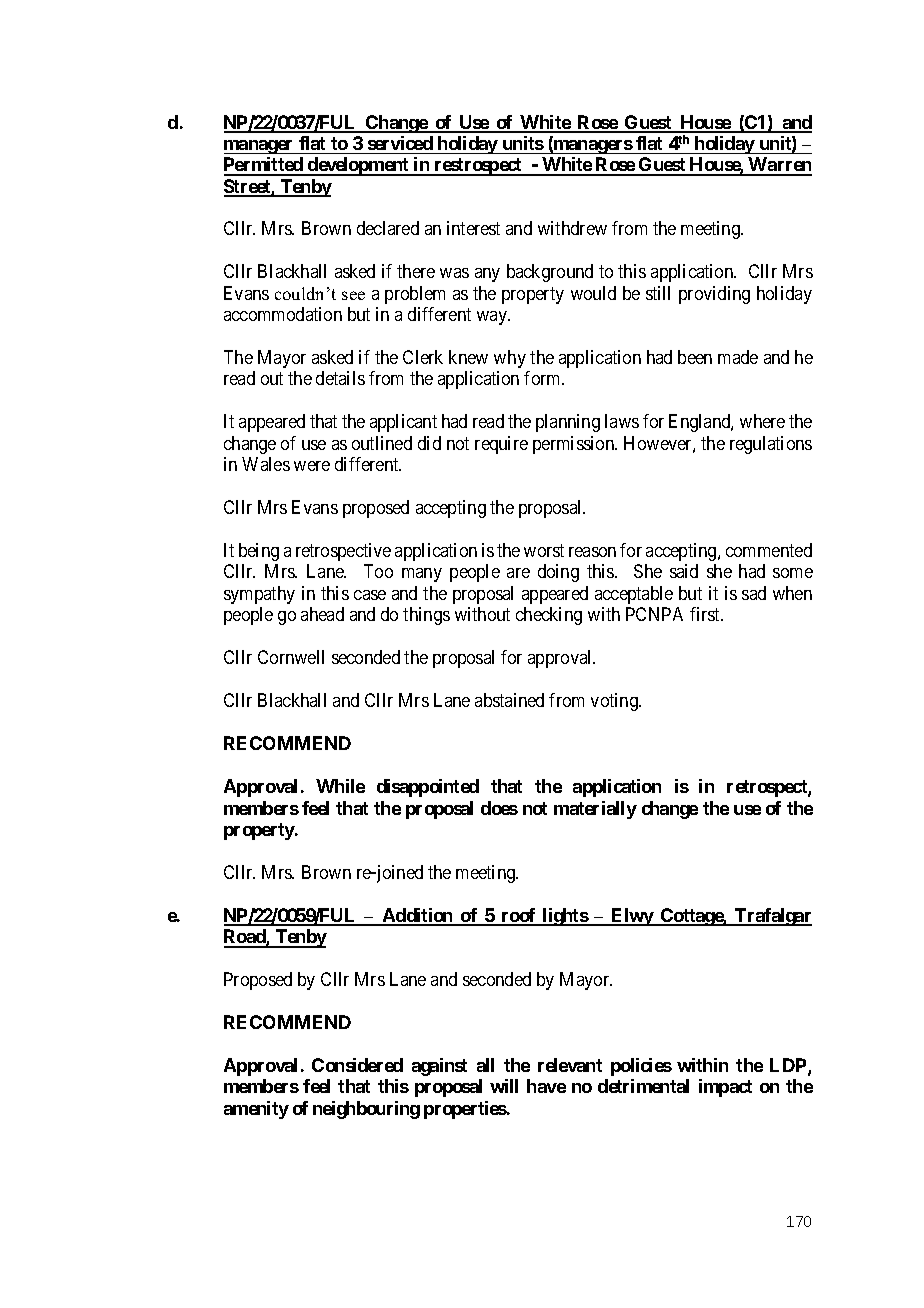 Image resolution: width=924 pixels, height=1308 pixels. I want to click on Warren, so click(779, 166).
